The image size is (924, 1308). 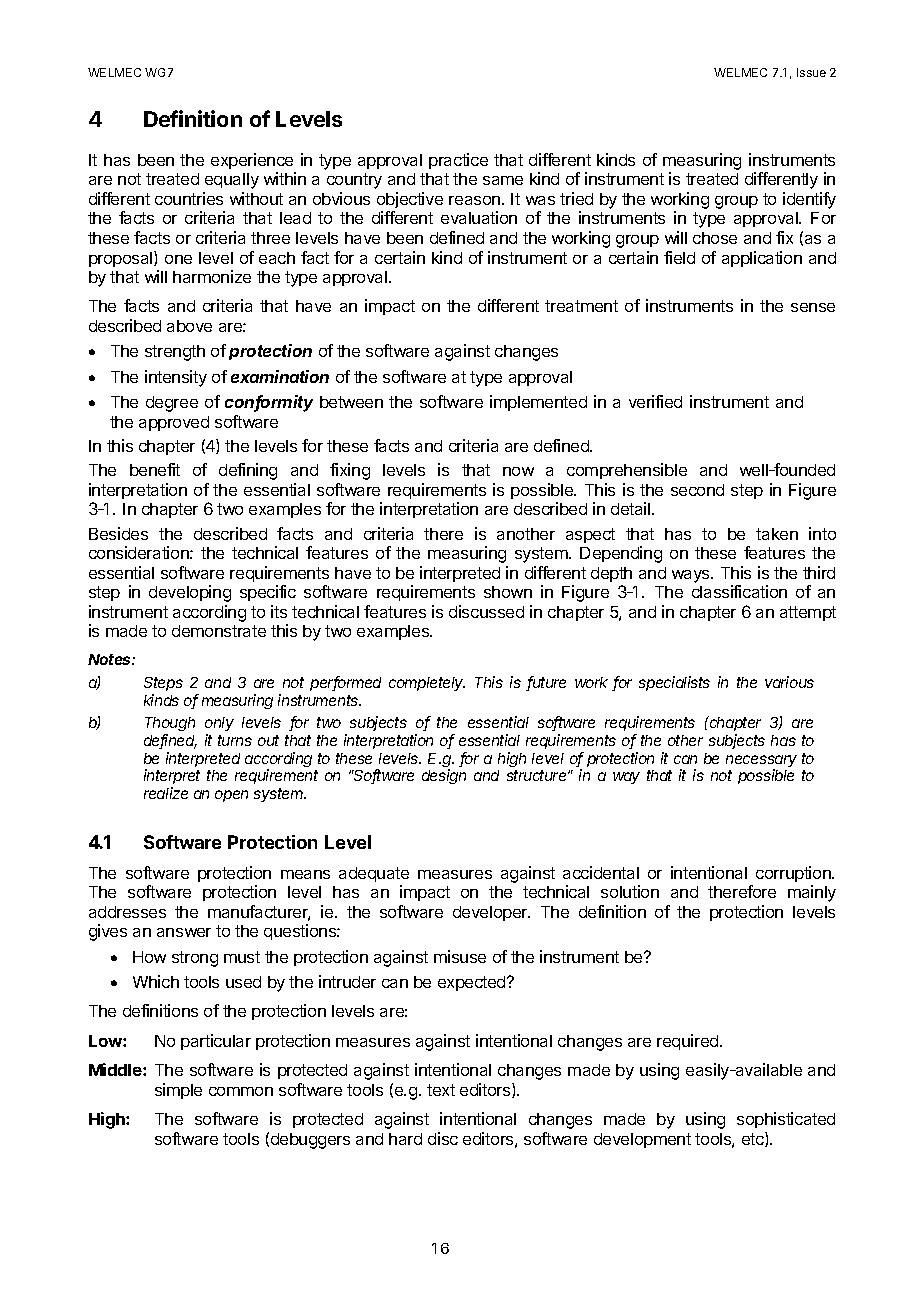 What do you see at coordinates (178, 1091) in the screenshot?
I see `simple` at bounding box center [178, 1091].
